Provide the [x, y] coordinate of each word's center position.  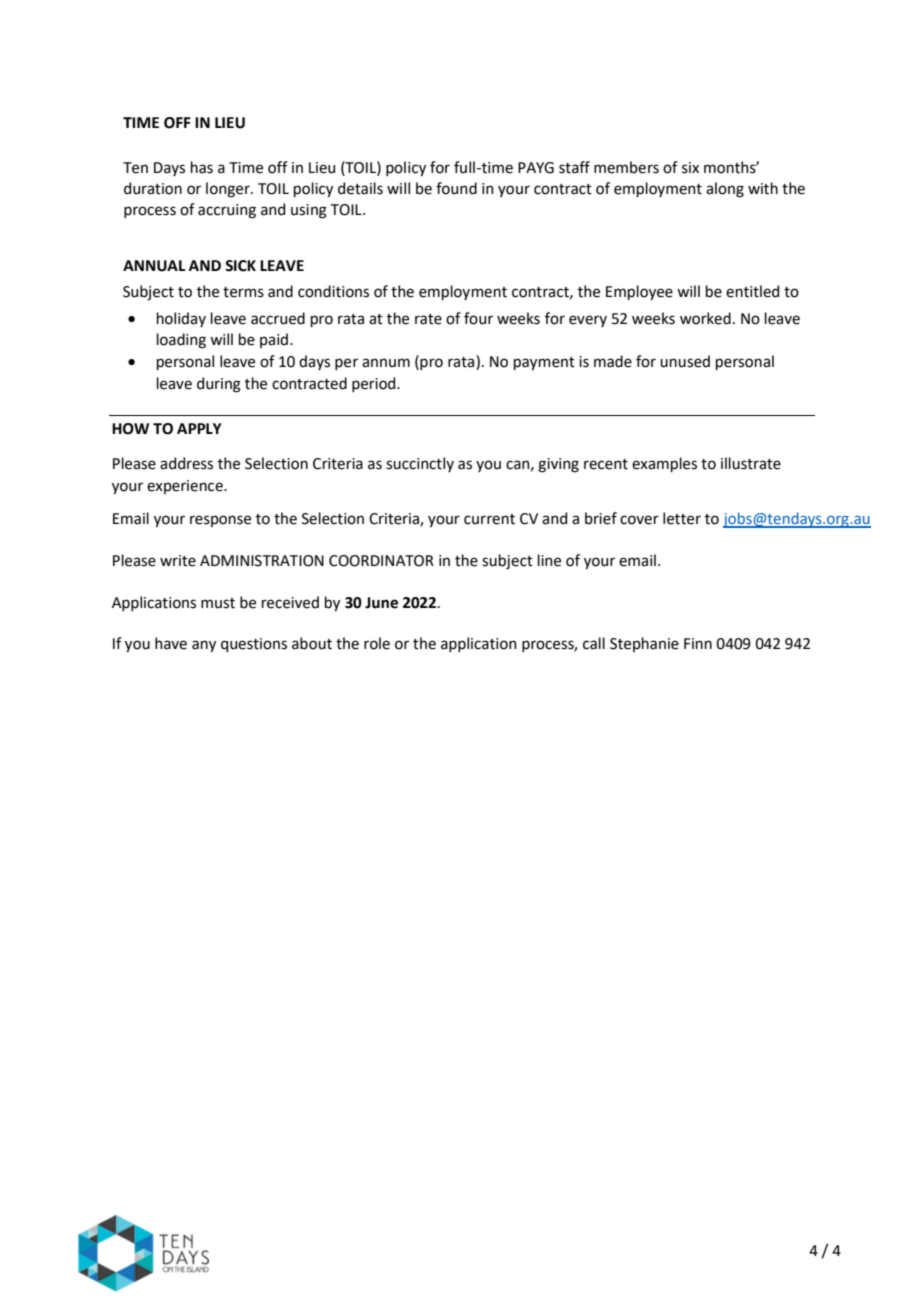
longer [229, 190]
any [204, 646]
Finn [698, 643]
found [456, 188]
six [690, 168]
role [377, 643]
